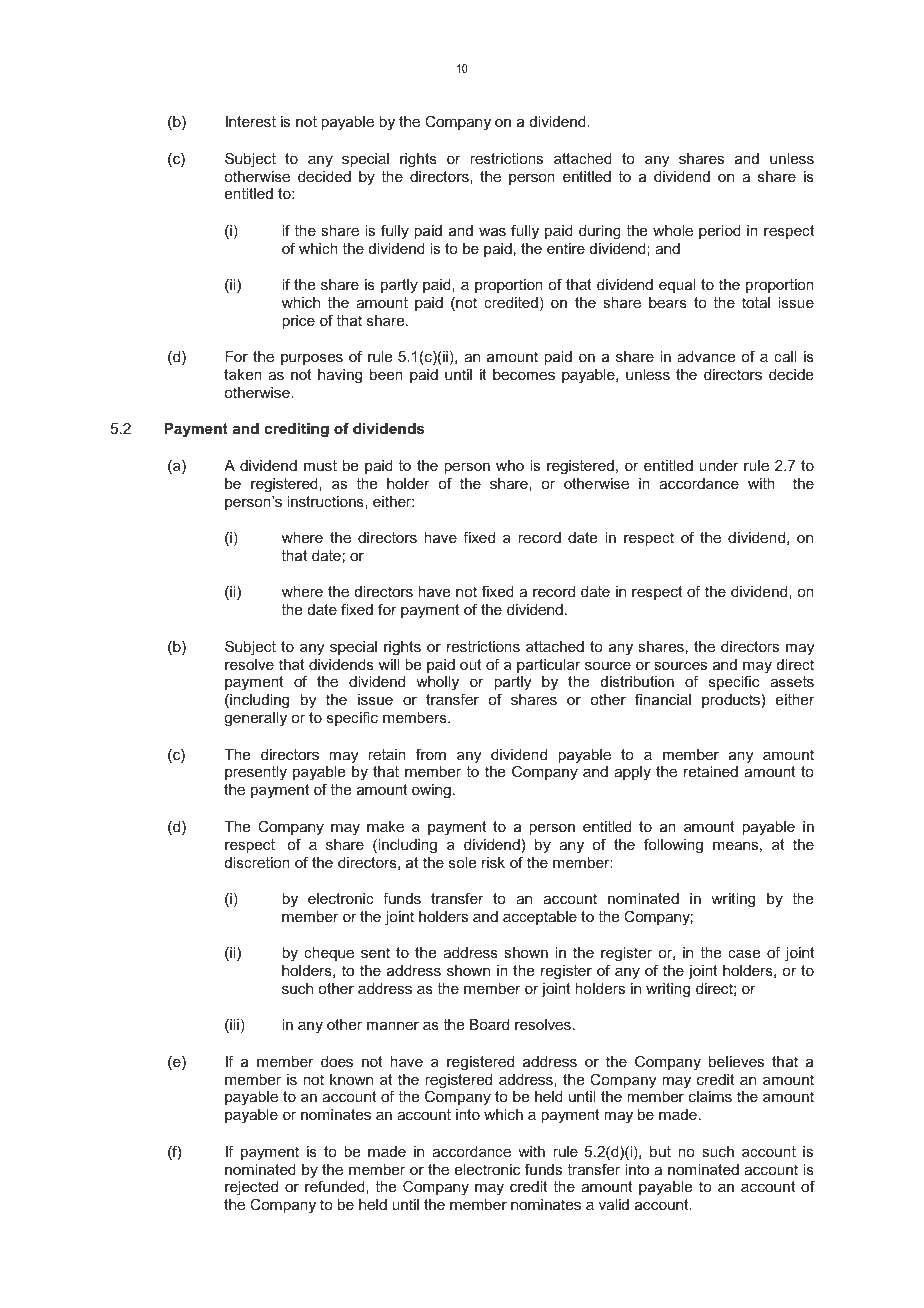  Describe the element at coordinates (614, 1204) in the screenshot. I see `valid` at that location.
